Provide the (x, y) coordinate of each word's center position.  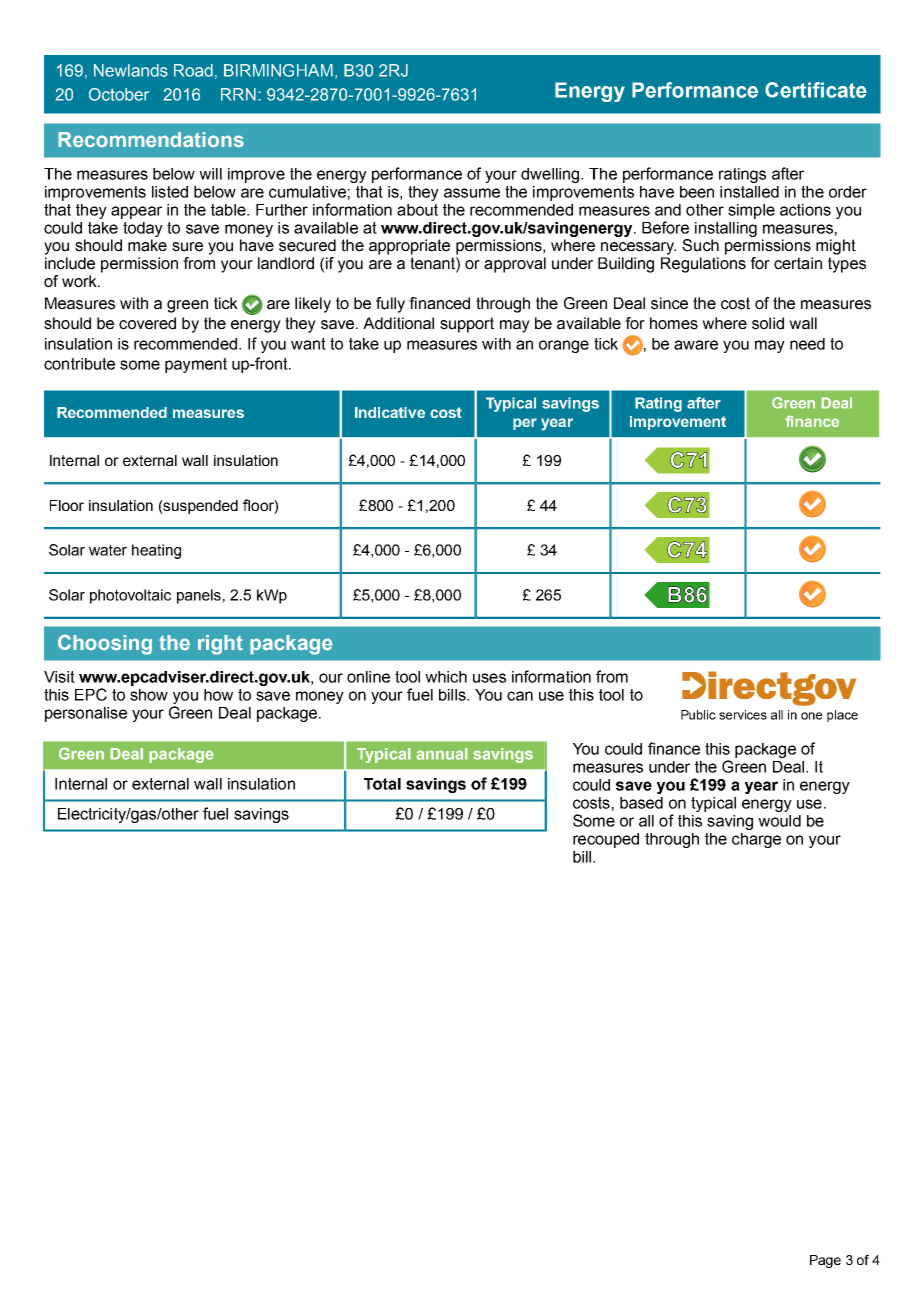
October (119, 94)
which (446, 677)
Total (382, 784)
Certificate (816, 90)
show (149, 695)
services (743, 715)
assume (472, 193)
